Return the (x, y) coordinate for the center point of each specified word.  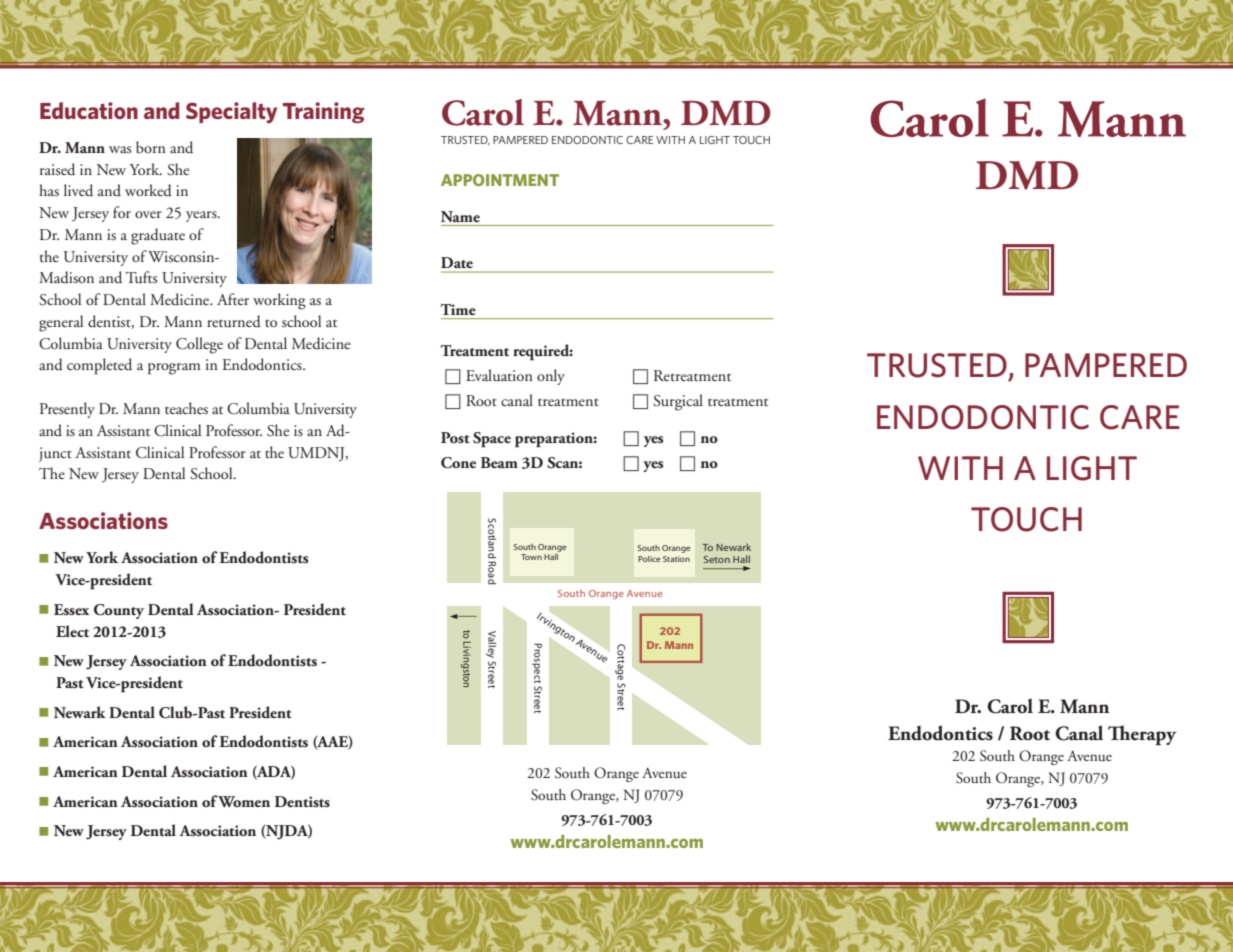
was (120, 149)
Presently (67, 410)
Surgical (678, 402)
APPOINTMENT (500, 180)
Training (324, 112)
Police (649, 559)
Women (243, 802)
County (119, 611)
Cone (458, 463)
